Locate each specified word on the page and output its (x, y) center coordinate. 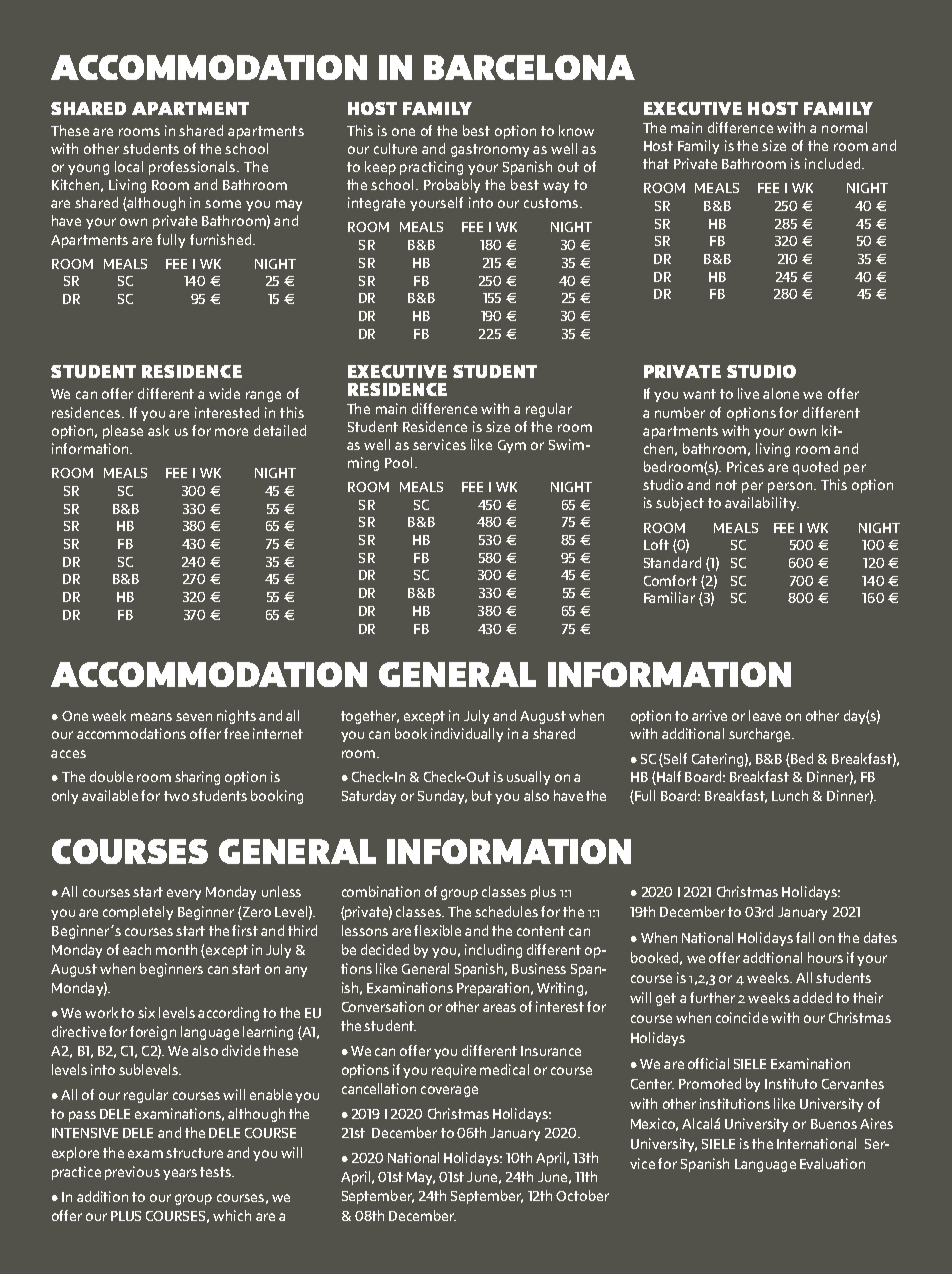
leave (765, 715)
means (151, 717)
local (129, 166)
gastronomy (490, 150)
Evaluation (832, 1163)
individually (467, 735)
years (180, 1174)
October (582, 1195)
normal (844, 127)
